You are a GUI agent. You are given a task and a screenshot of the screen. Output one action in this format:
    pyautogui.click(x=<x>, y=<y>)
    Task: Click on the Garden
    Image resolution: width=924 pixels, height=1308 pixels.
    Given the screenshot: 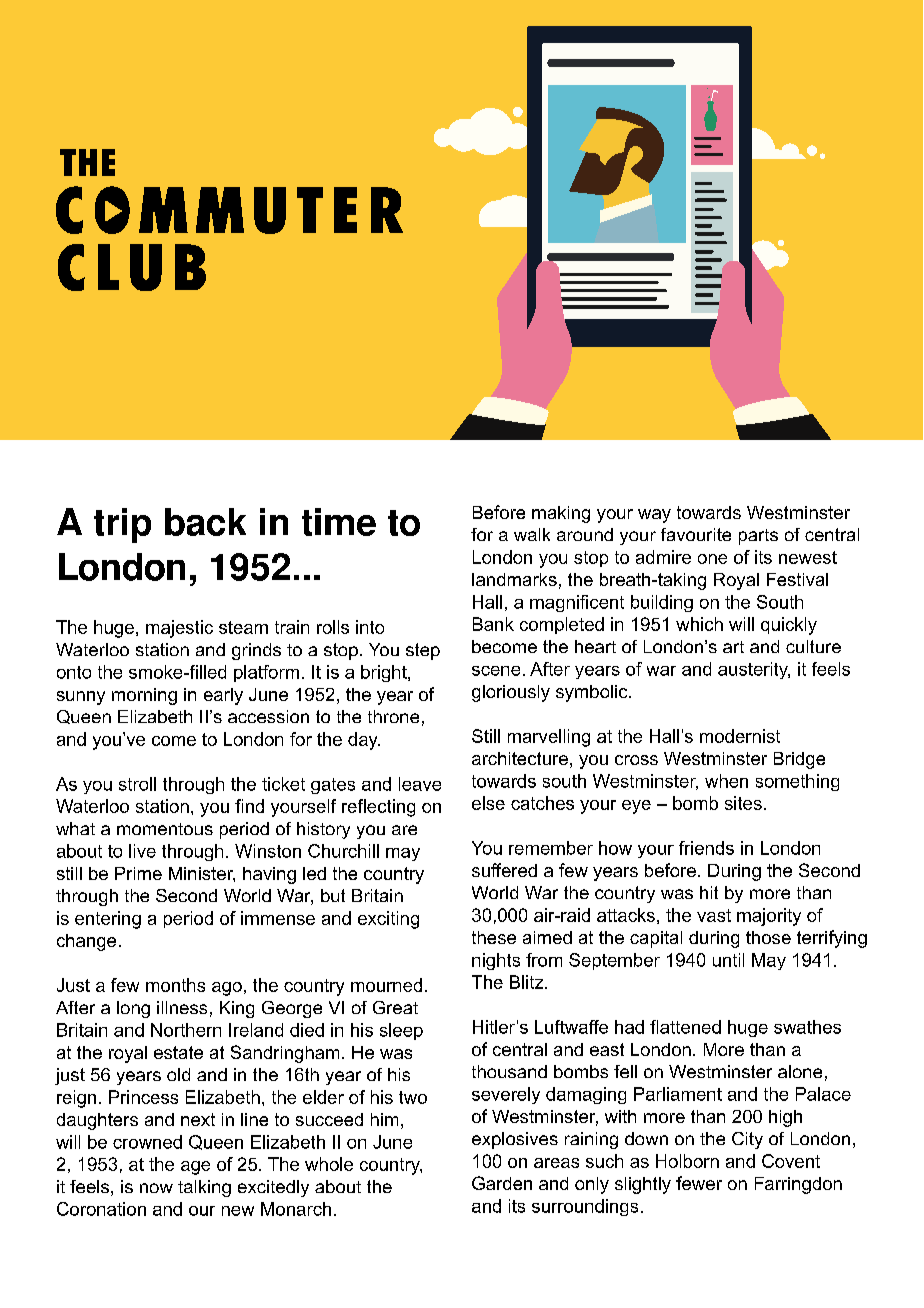 What is the action you would take?
    pyautogui.click(x=502, y=1183)
